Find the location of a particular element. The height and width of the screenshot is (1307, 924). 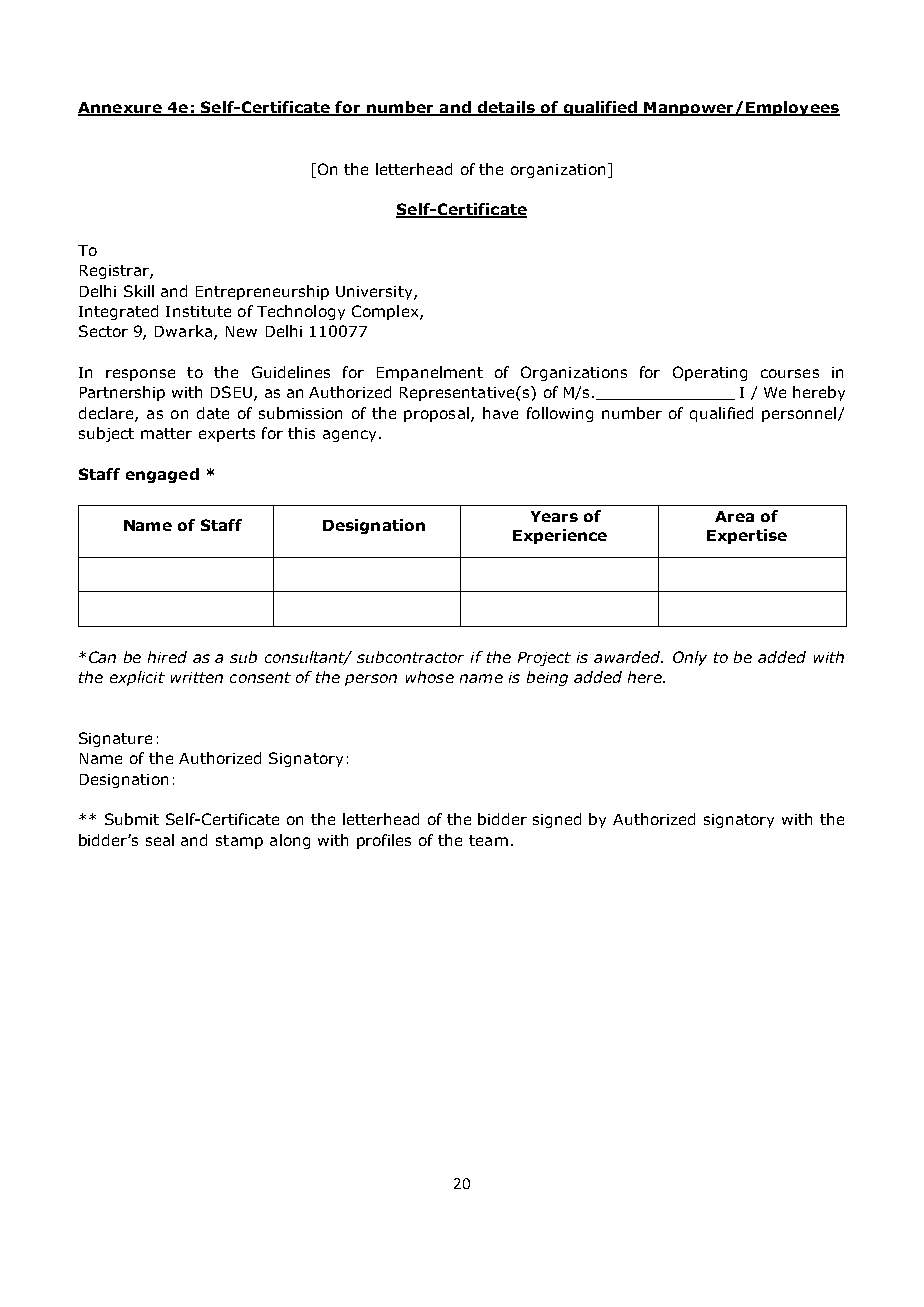

University is located at coordinates (375, 293).
